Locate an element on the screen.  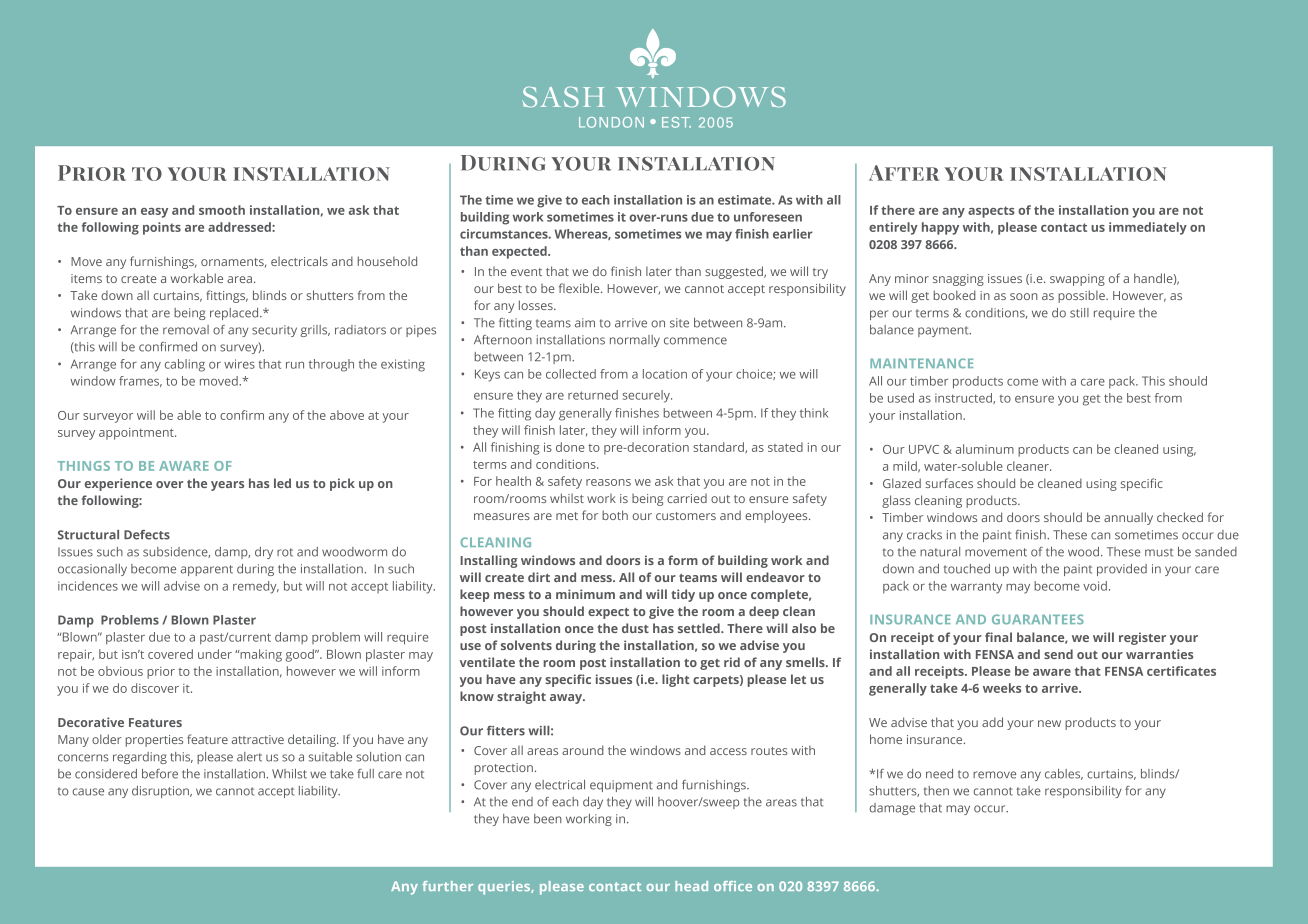
send is located at coordinates (1058, 654).
